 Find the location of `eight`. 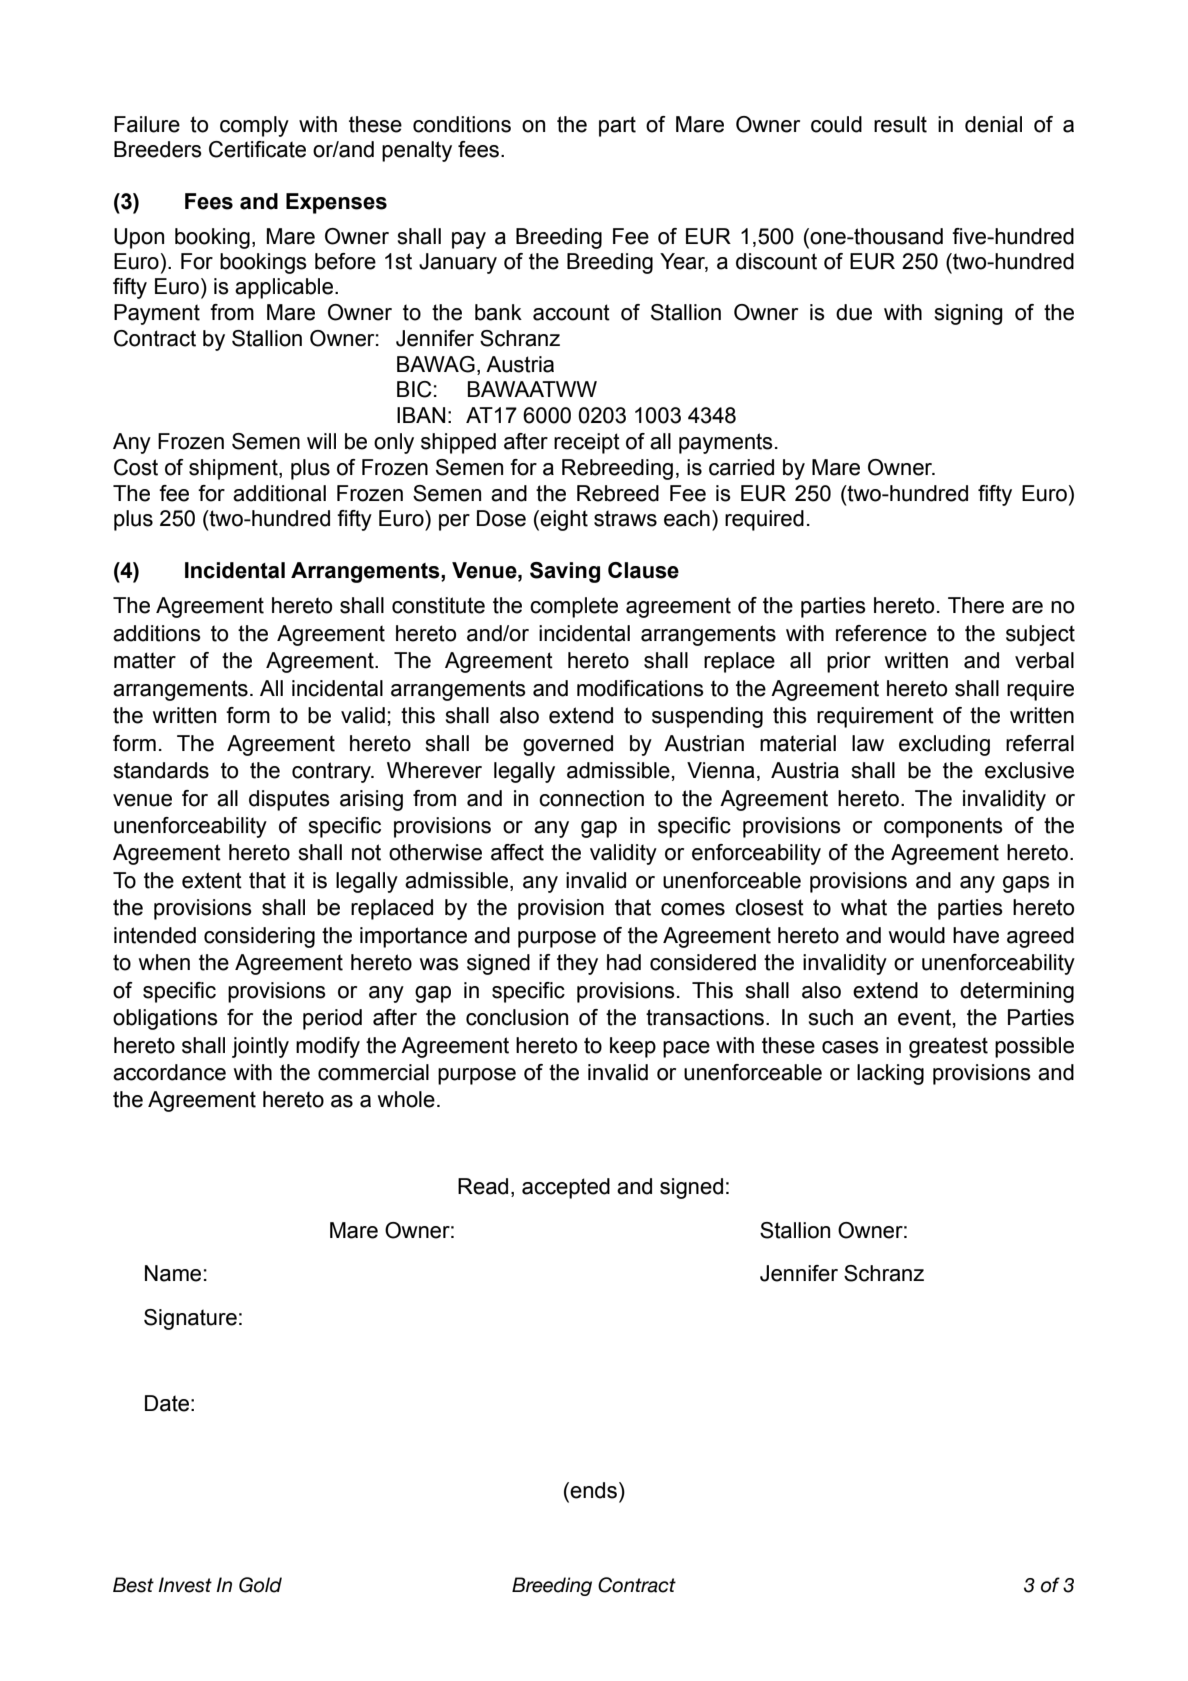

eight is located at coordinates (564, 520).
